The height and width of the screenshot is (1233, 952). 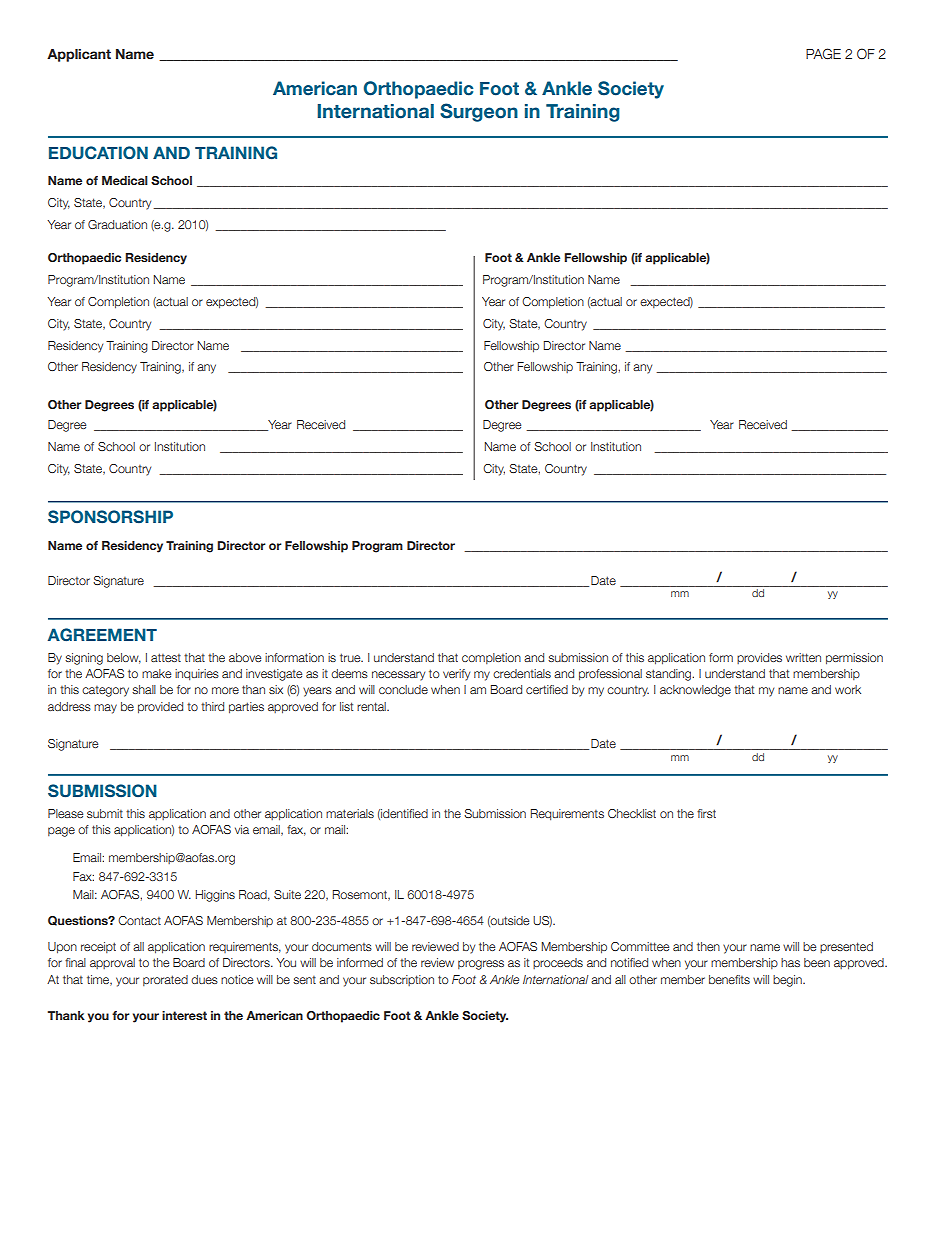 What do you see at coordinates (79, 55) in the screenshot?
I see `Applicant` at bounding box center [79, 55].
